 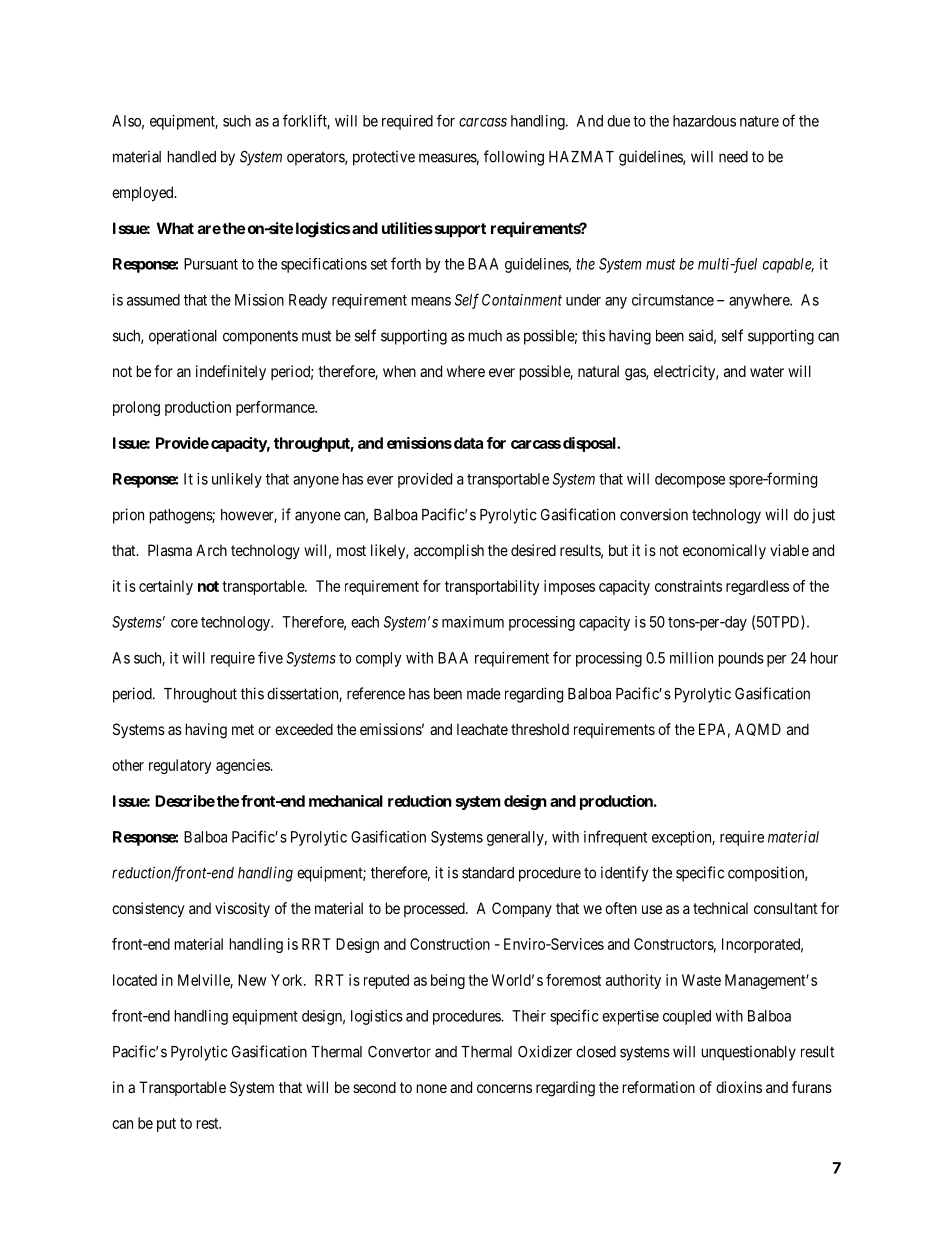 What do you see at coordinates (514, 158) in the screenshot?
I see `following` at bounding box center [514, 158].
